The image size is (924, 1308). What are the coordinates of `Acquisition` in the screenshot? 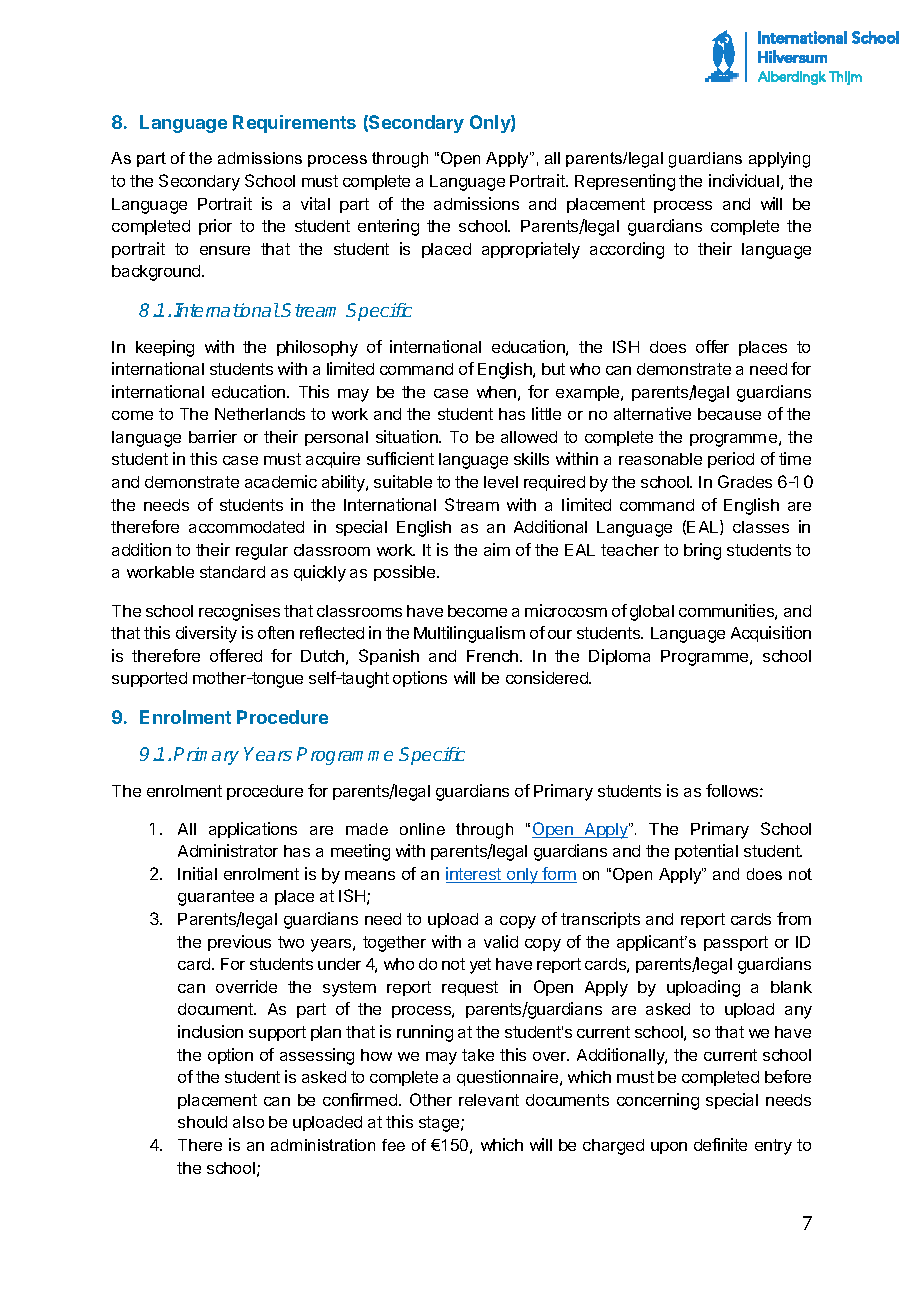 It's located at (771, 634).
